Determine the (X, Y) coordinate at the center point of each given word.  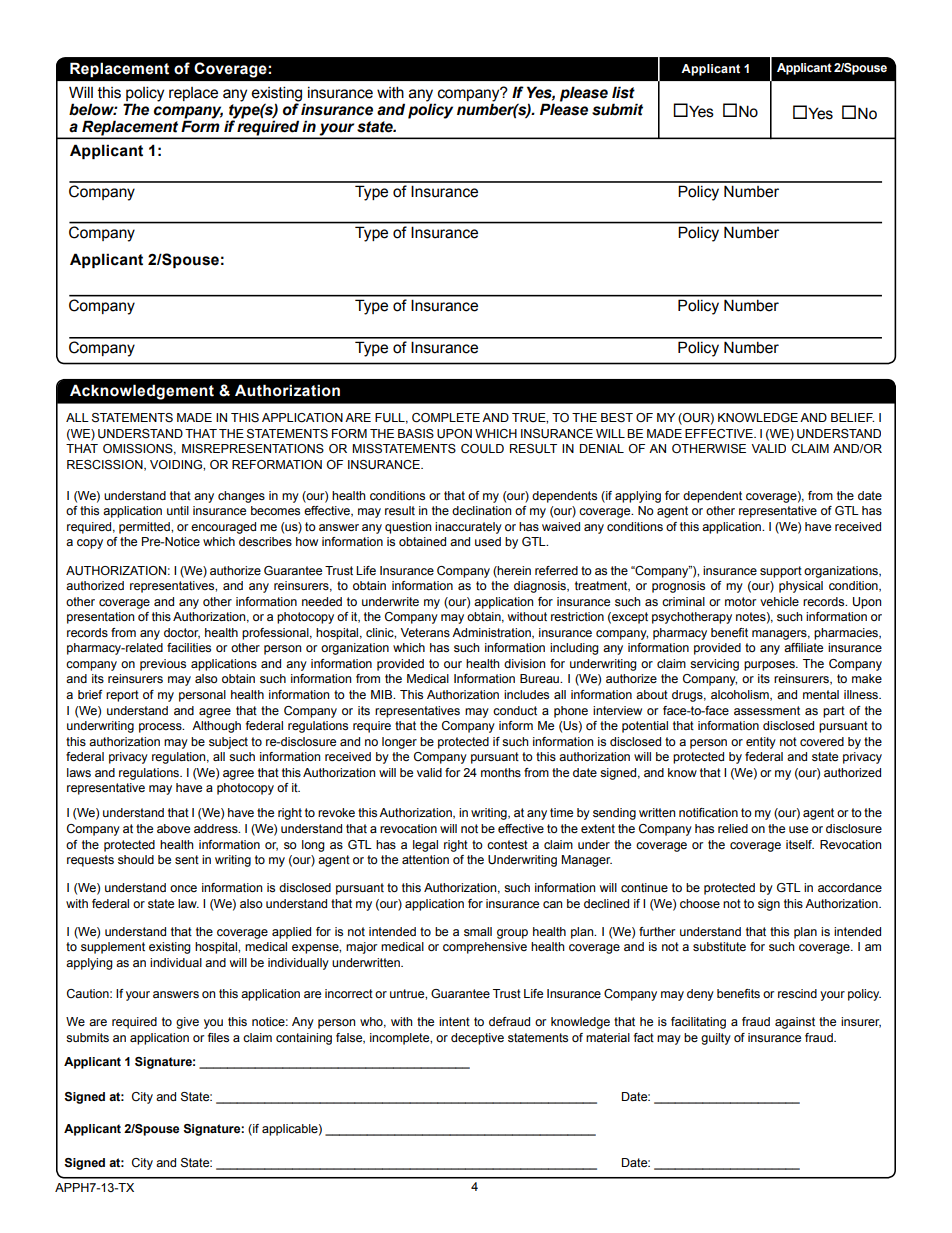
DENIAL (602, 448)
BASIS (416, 433)
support (781, 572)
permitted (145, 528)
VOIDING (177, 464)
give (187, 1023)
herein (513, 571)
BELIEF (852, 417)
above (173, 828)
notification (708, 812)
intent (454, 1021)
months (501, 772)
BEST (617, 417)
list (623, 92)
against (795, 1023)
